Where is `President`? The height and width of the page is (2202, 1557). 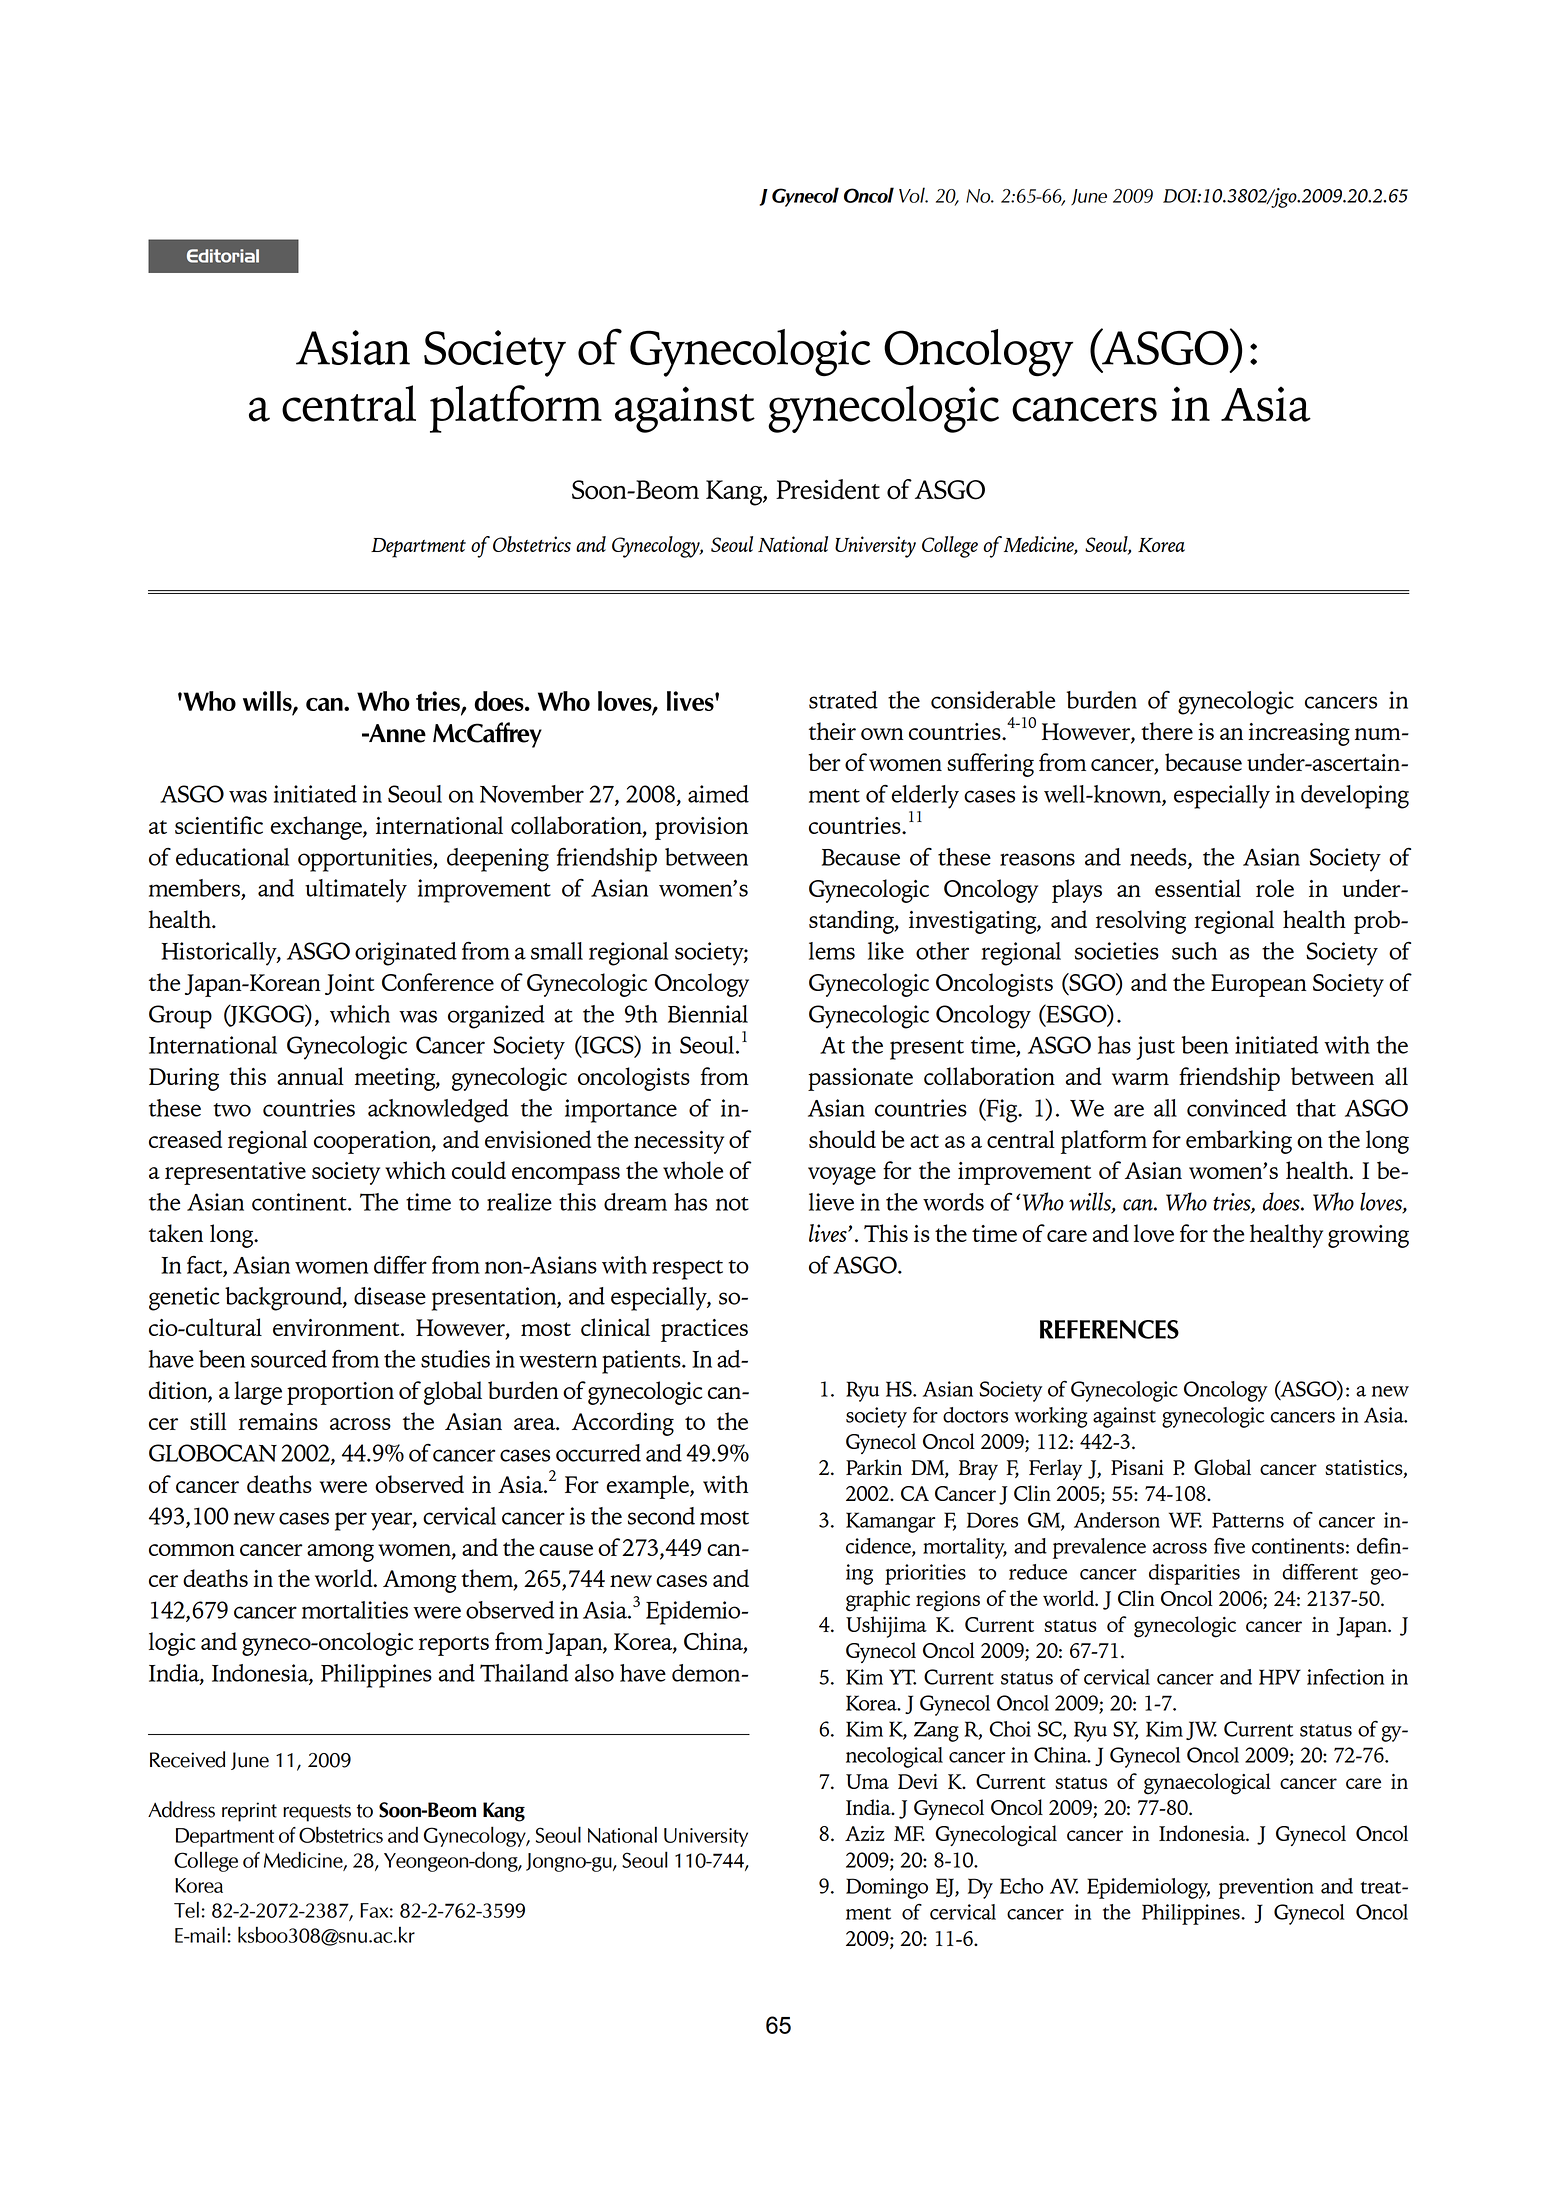
President is located at coordinates (828, 489).
